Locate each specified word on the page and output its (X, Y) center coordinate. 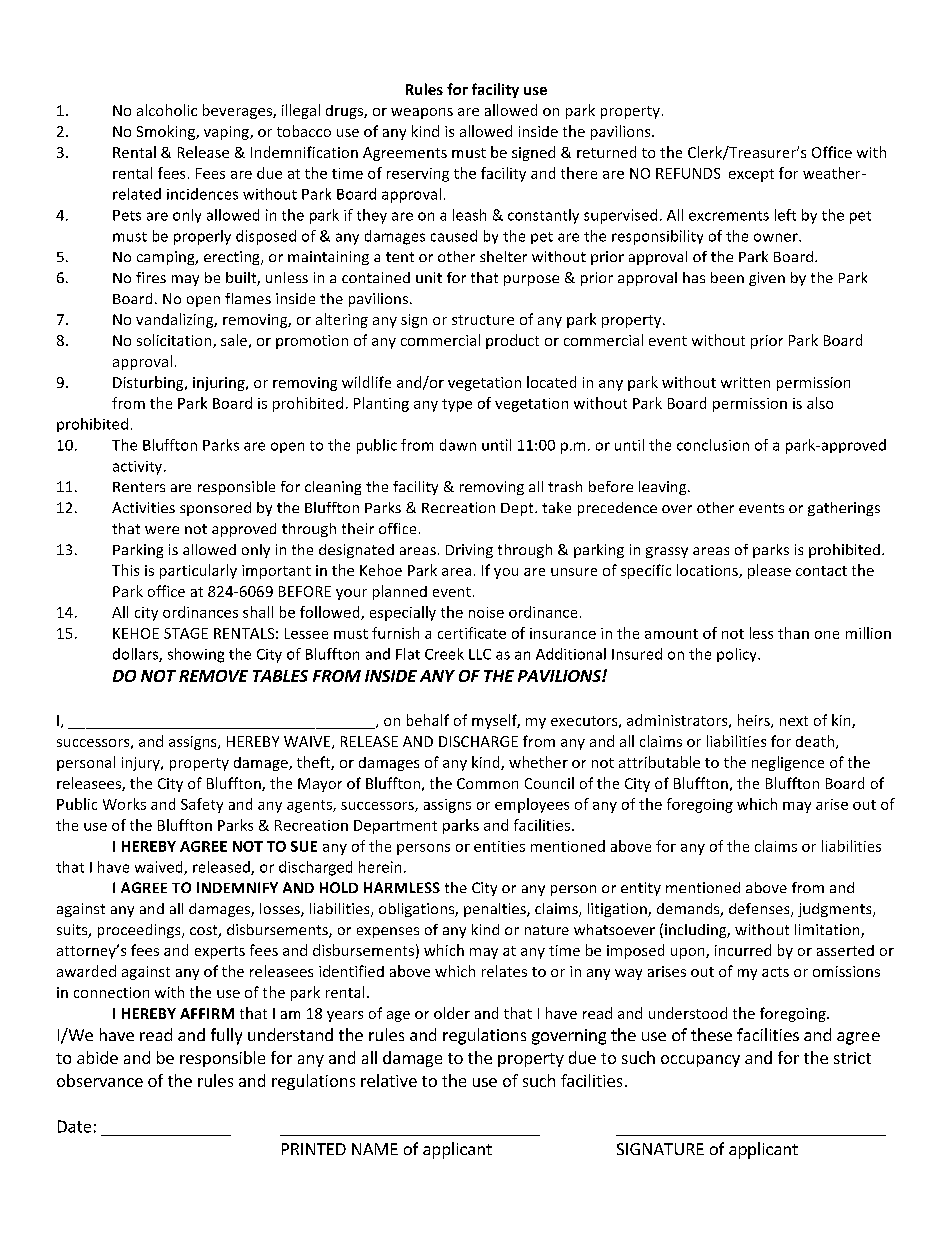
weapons (422, 113)
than (793, 633)
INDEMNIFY (237, 887)
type (457, 405)
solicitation (175, 341)
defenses (760, 910)
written (745, 382)
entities (499, 846)
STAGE (186, 633)
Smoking (167, 132)
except (751, 175)
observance (100, 1080)
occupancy (700, 1061)
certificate (472, 633)
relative (389, 1080)
